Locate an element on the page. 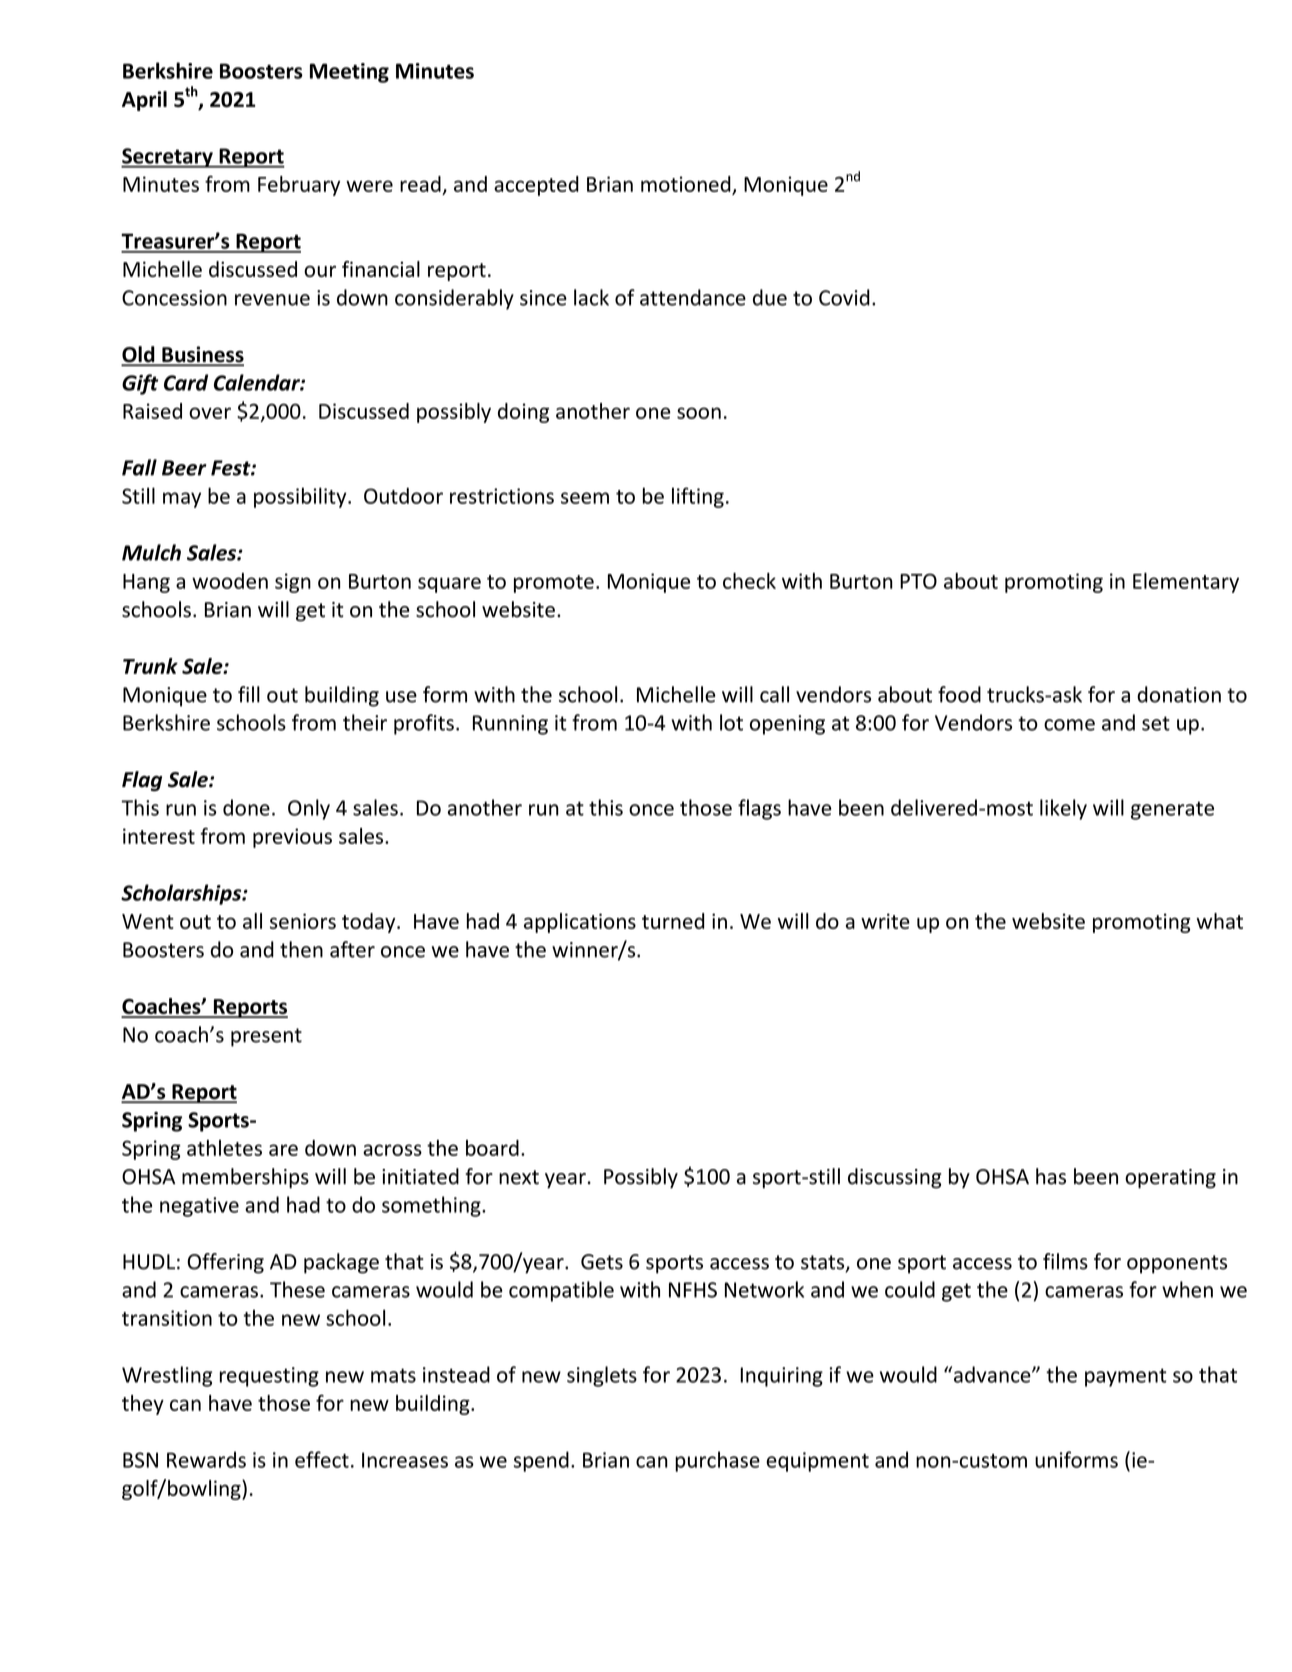  purchase is located at coordinates (717, 1461).
